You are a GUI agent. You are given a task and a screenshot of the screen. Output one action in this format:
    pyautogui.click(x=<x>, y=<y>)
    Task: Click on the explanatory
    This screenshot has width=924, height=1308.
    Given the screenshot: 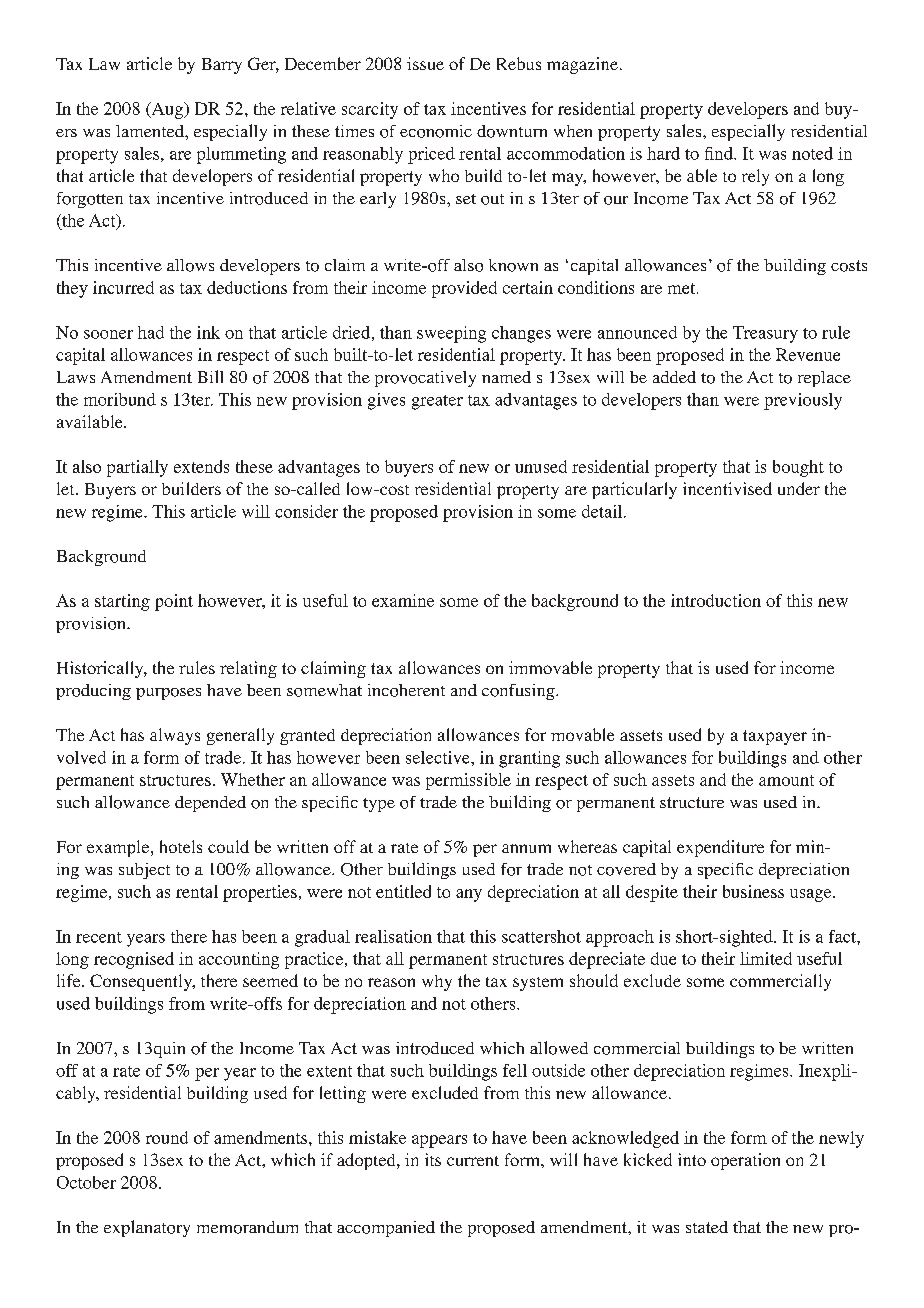 What is the action you would take?
    pyautogui.click(x=147, y=1228)
